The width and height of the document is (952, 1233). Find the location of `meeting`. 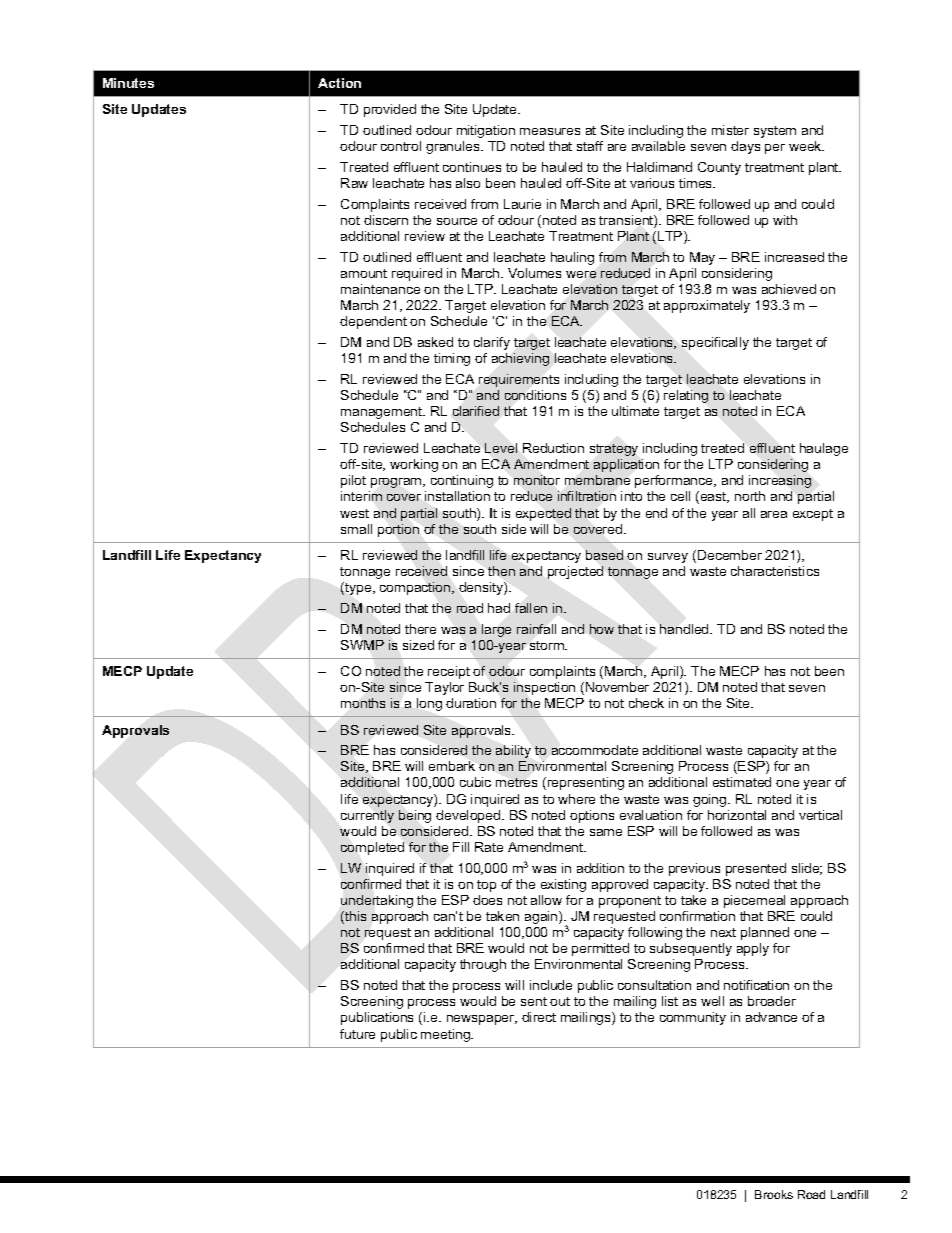

meeting is located at coordinates (446, 1035).
